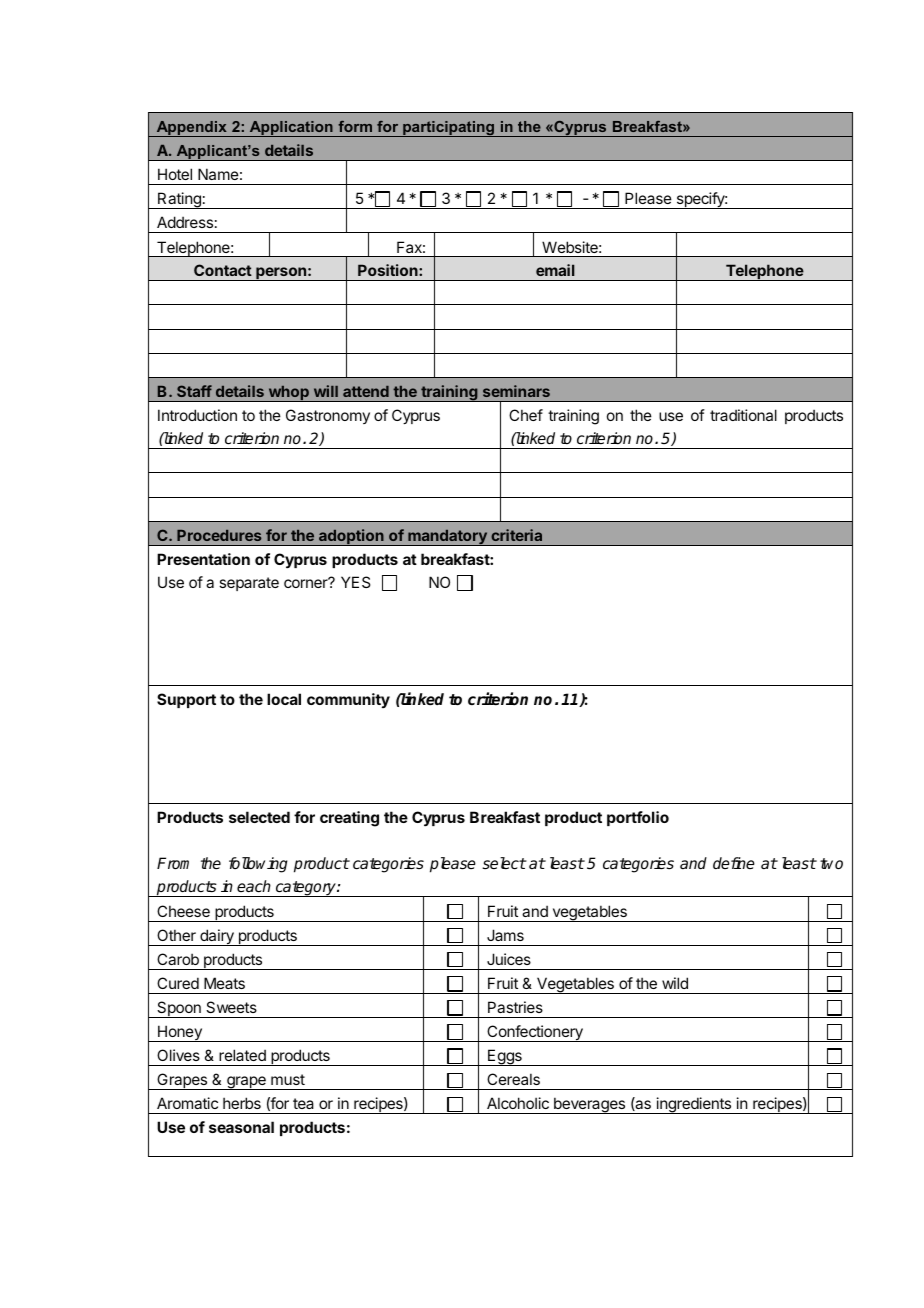  What do you see at coordinates (516, 535) in the page?
I see `criteria` at bounding box center [516, 535].
